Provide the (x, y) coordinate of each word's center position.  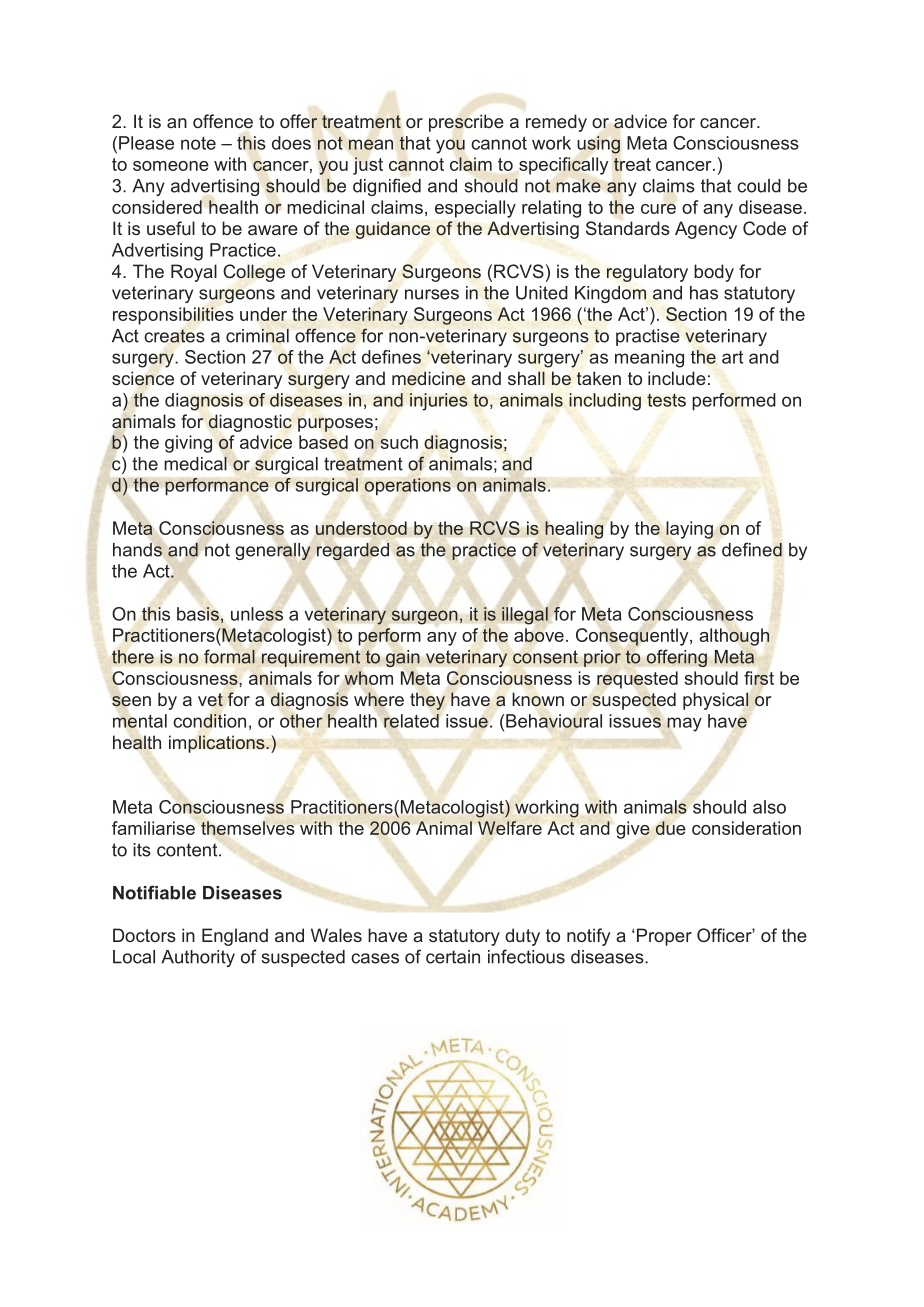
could (759, 186)
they (427, 701)
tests (666, 400)
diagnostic (250, 423)
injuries (439, 402)
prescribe (466, 123)
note (198, 143)
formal (229, 657)
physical (716, 701)
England (235, 937)
